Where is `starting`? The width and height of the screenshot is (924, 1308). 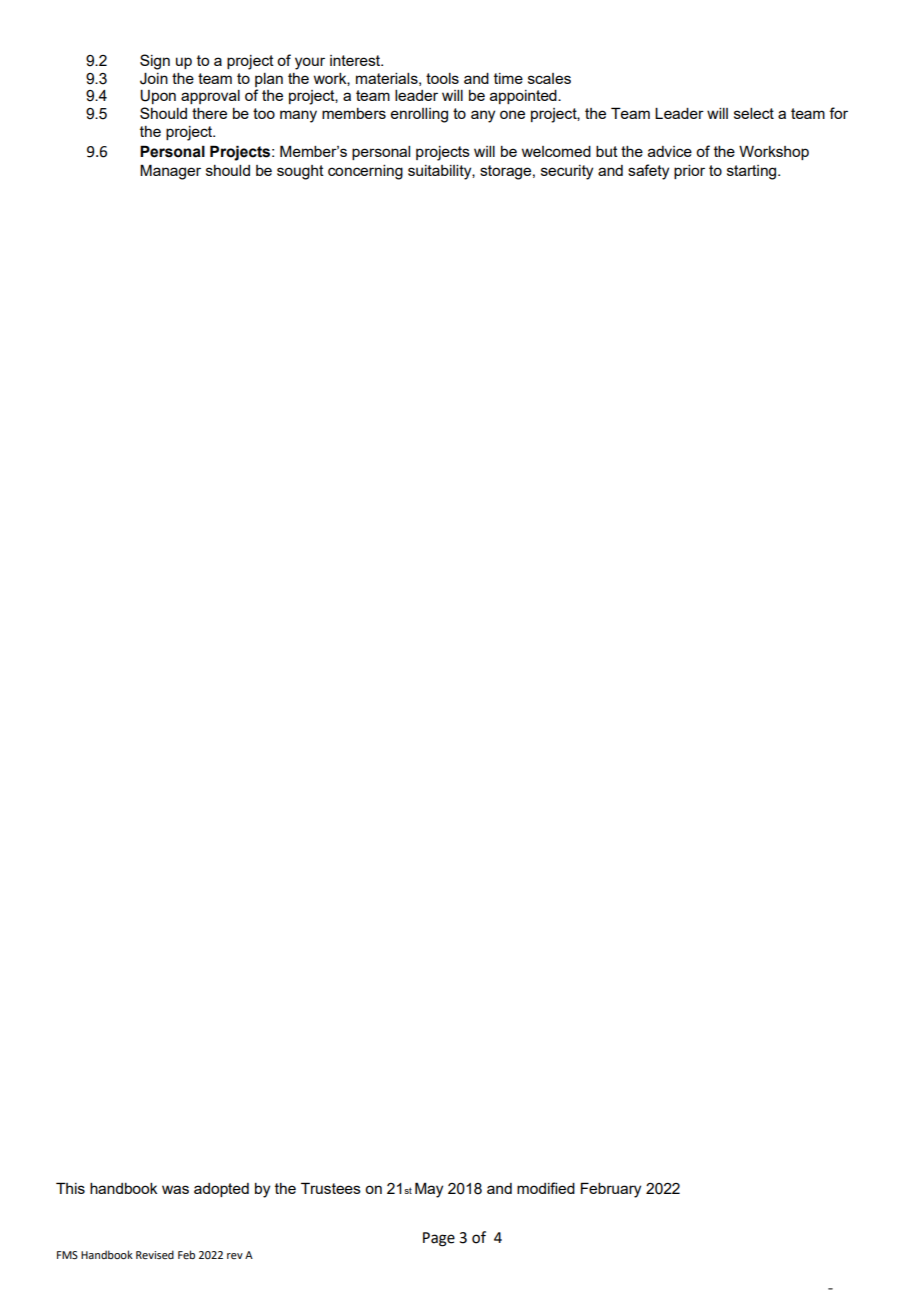
starting is located at coordinates (753, 172).
